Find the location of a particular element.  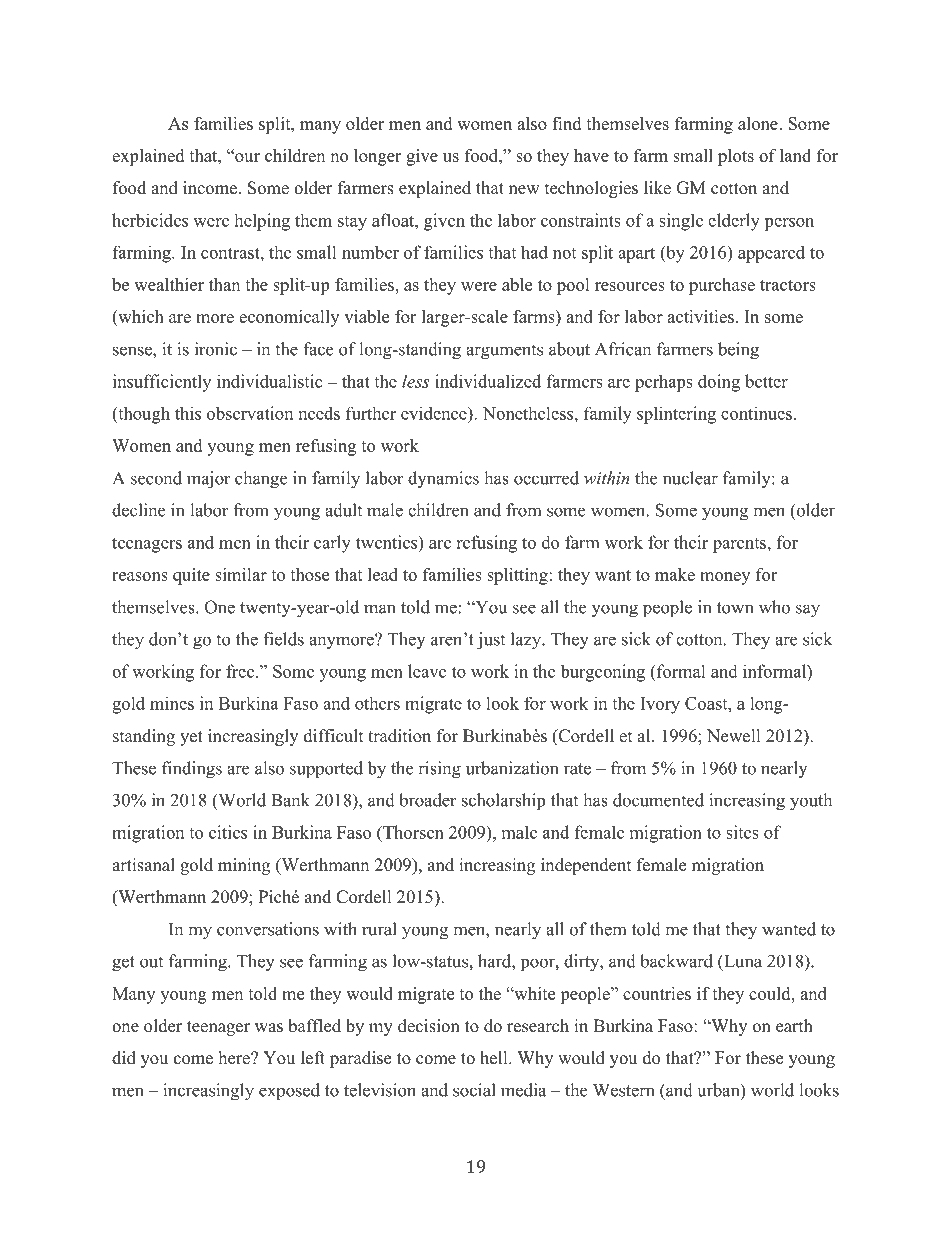

herbicides is located at coordinates (150, 220).
